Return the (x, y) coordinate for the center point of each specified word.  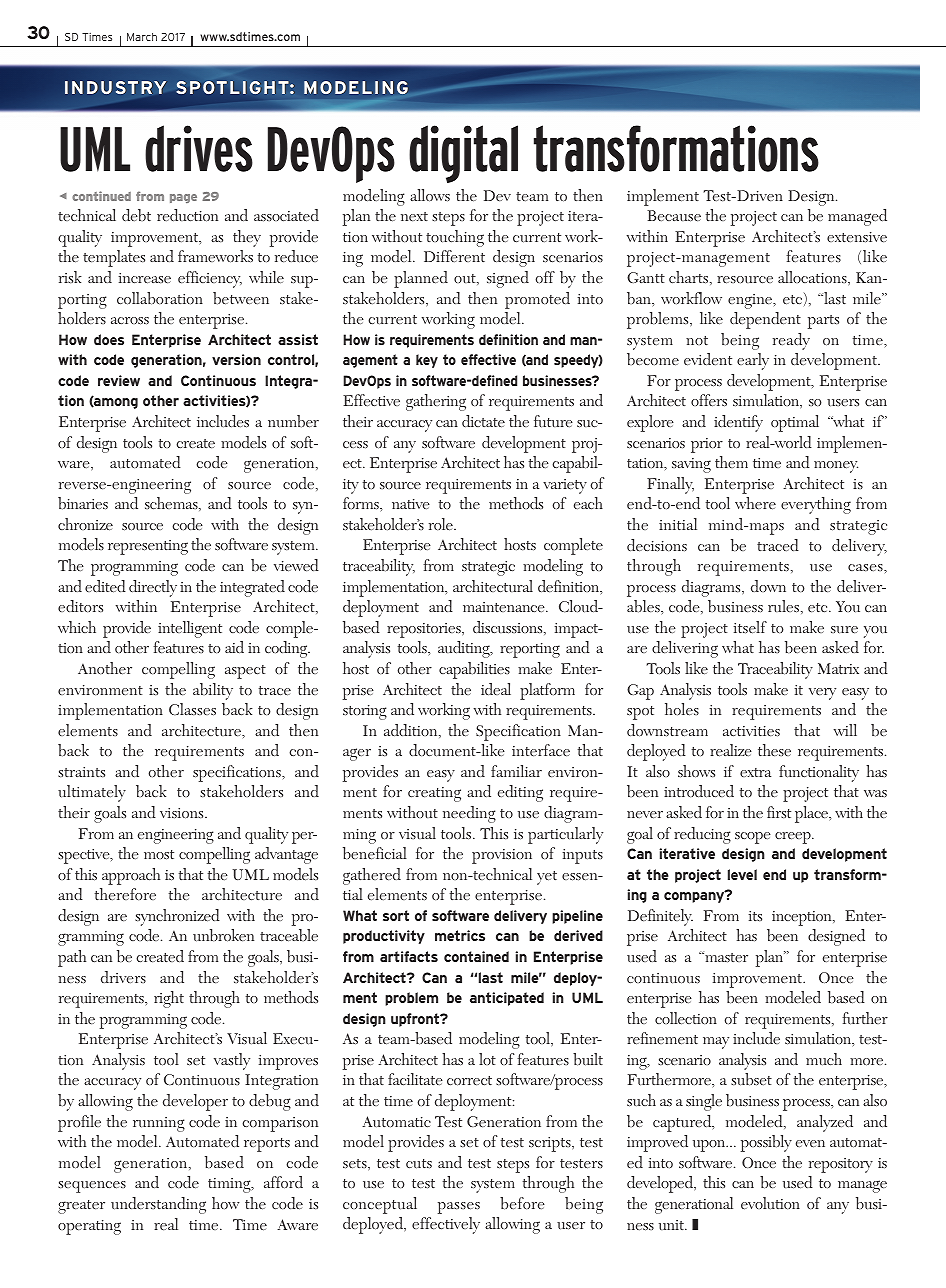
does (109, 339)
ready (791, 341)
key (427, 361)
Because (674, 215)
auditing (465, 649)
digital (463, 154)
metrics (460, 935)
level (742, 874)
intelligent (190, 629)
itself (750, 627)
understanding (158, 1205)
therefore (125, 894)
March (142, 37)
